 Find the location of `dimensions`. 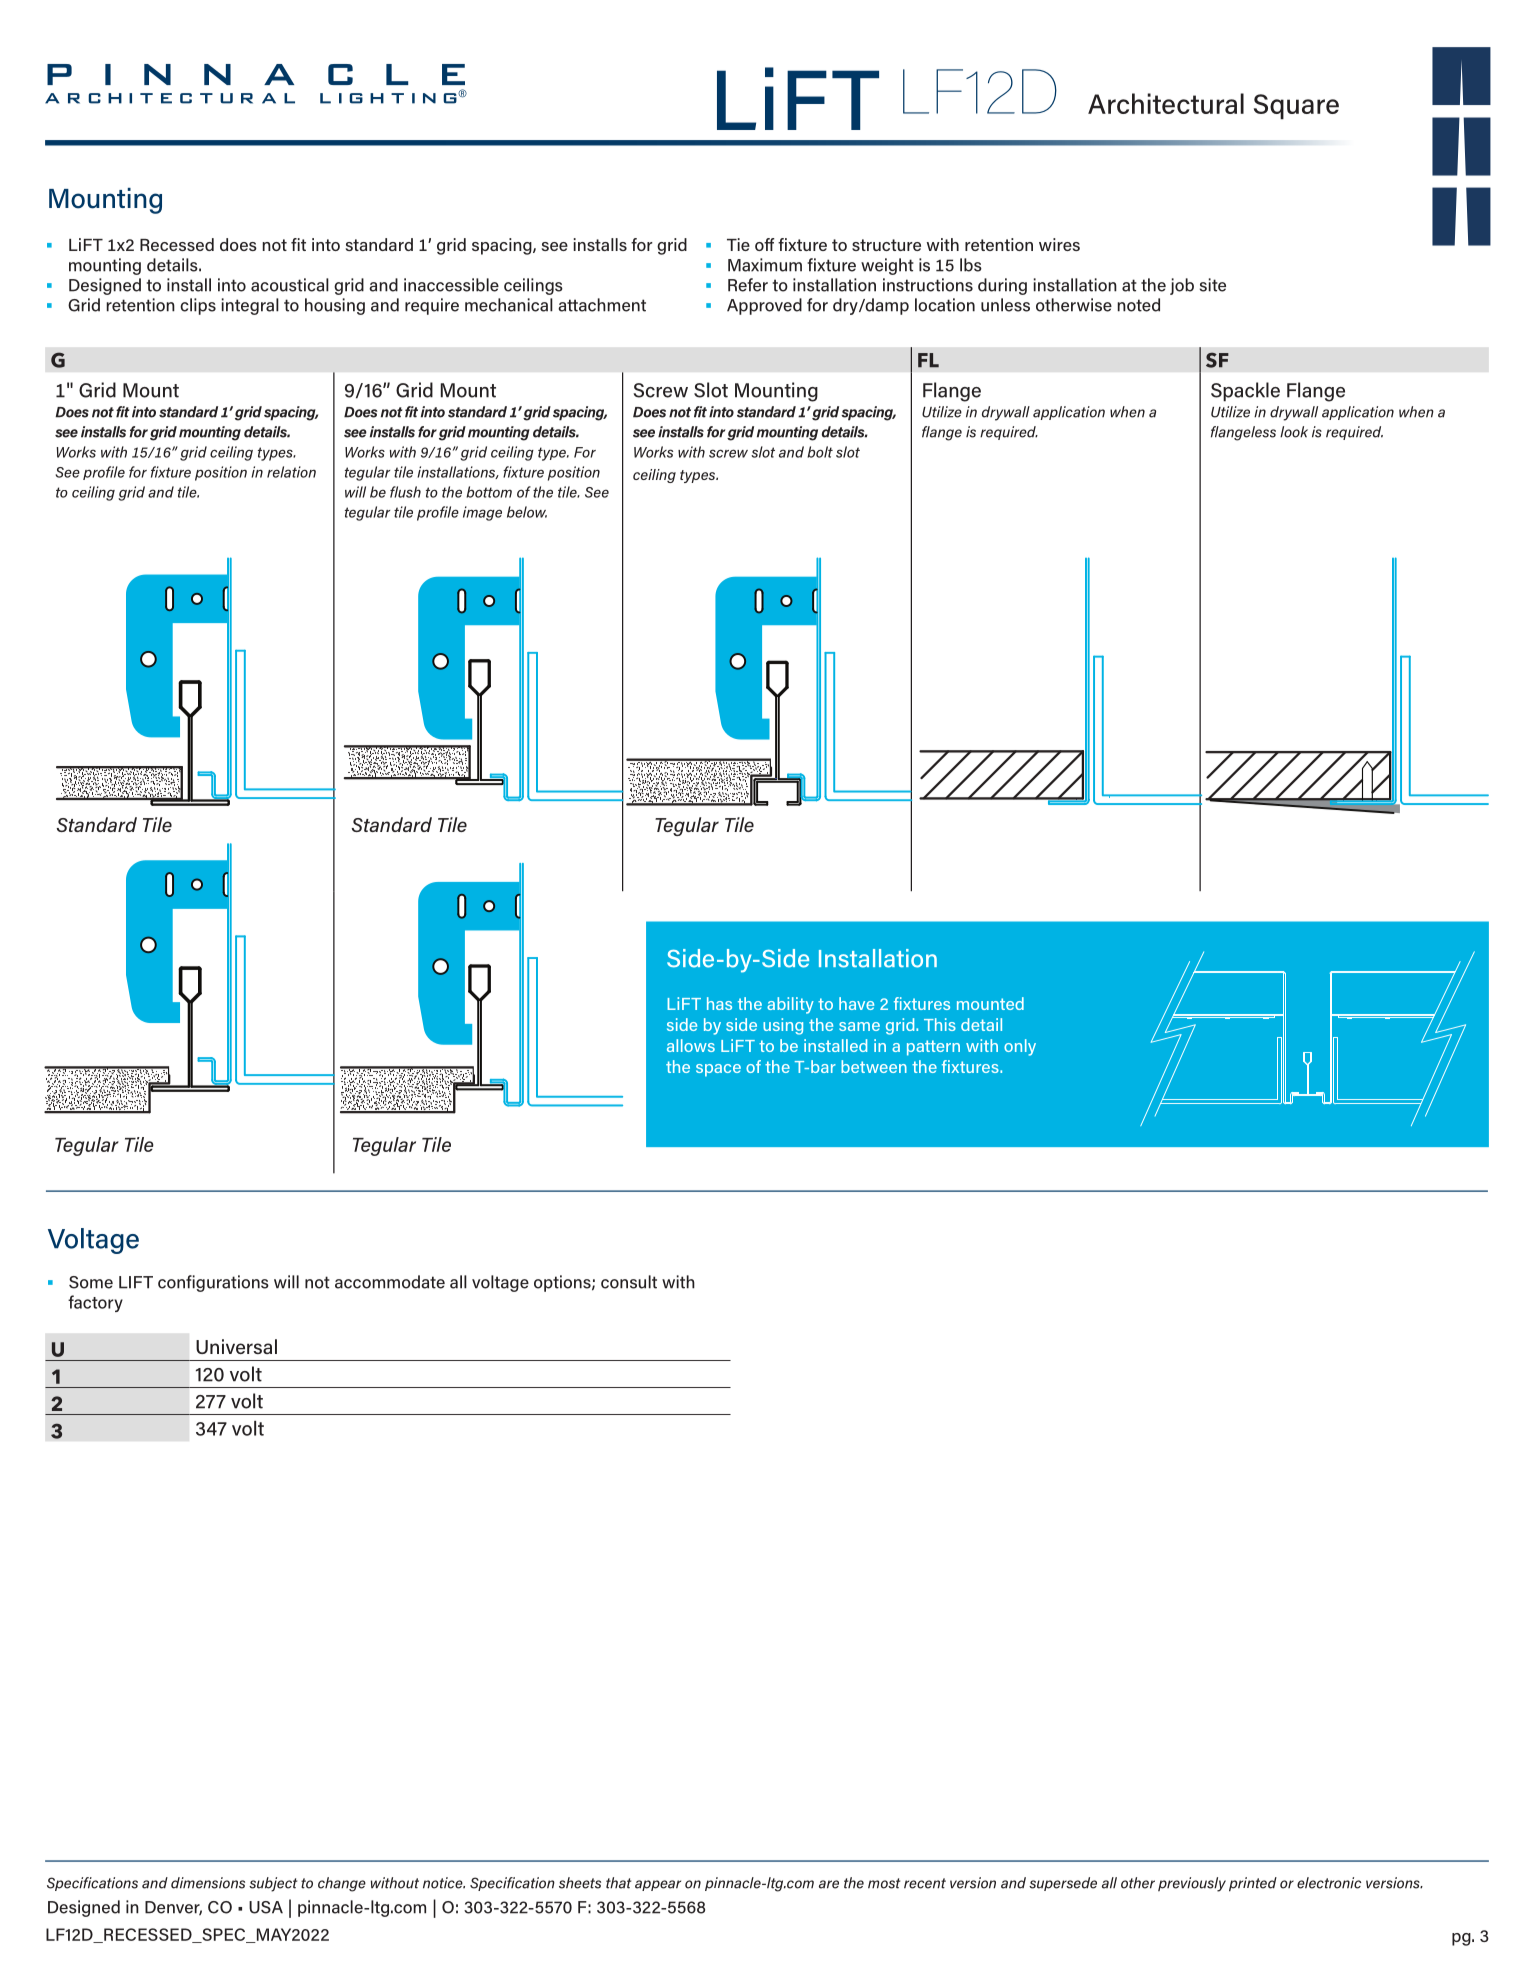

dimensions is located at coordinates (208, 1883).
